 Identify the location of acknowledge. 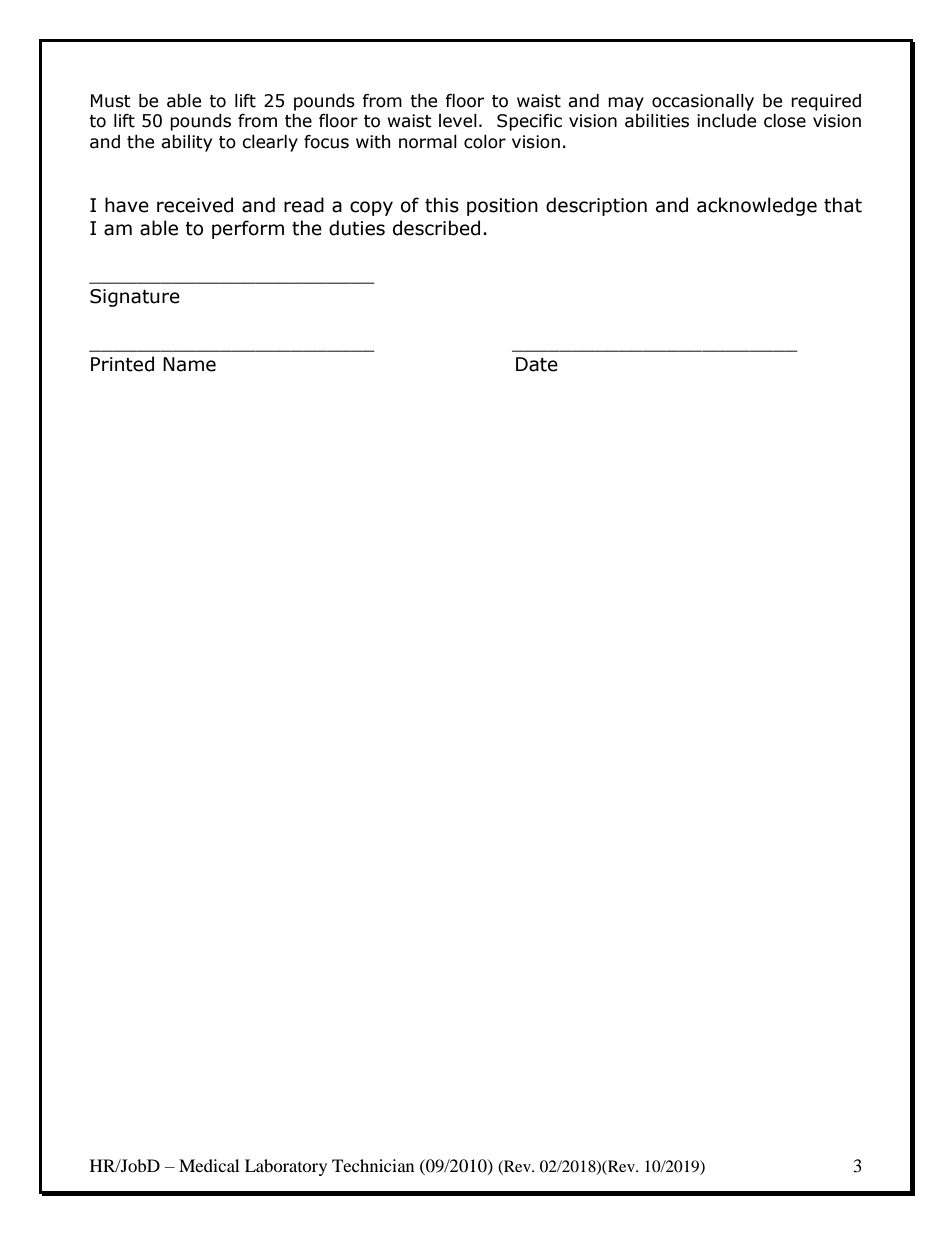
(757, 206).
